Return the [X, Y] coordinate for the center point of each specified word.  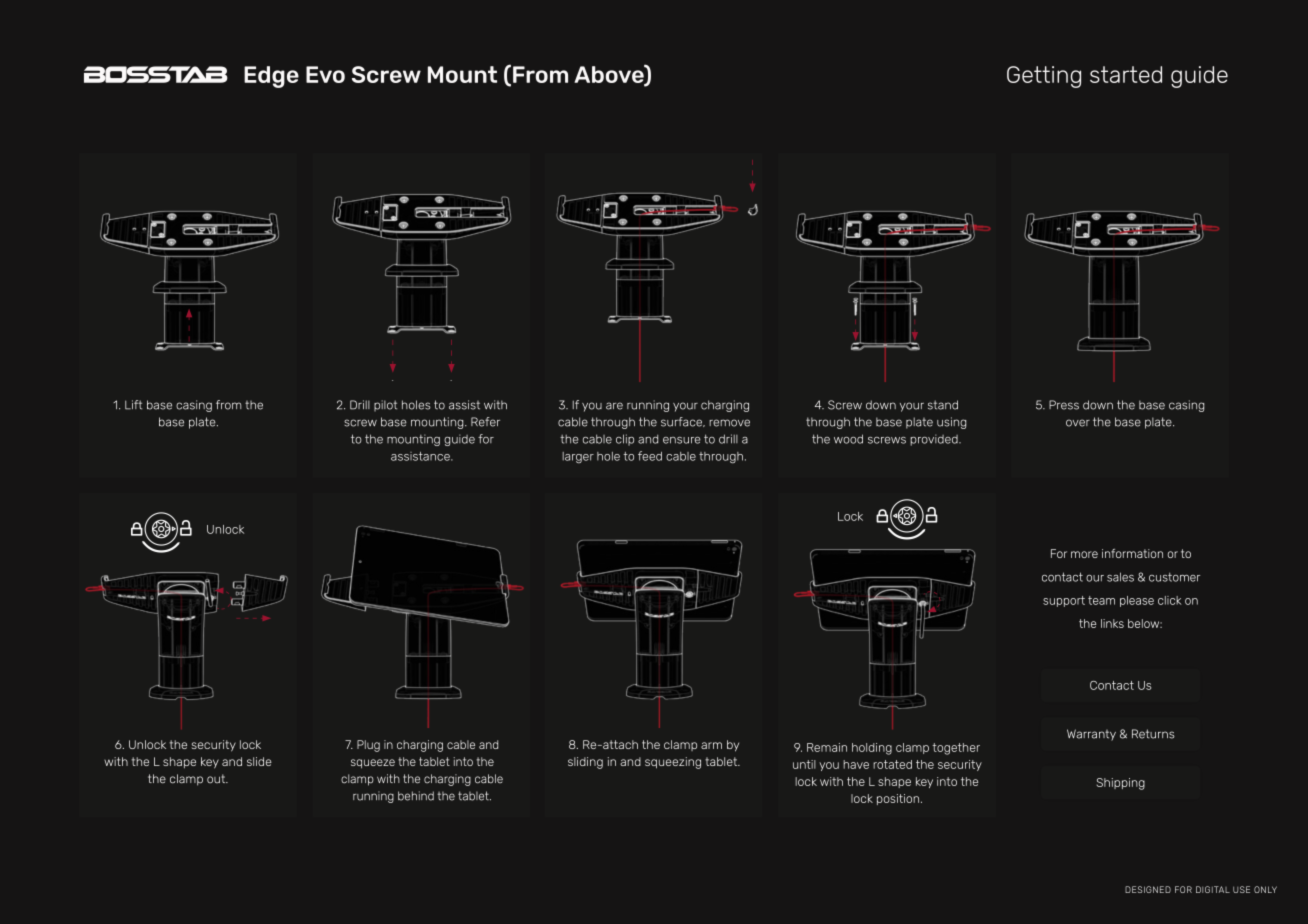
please [1137, 601]
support [1064, 601]
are [614, 406]
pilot [385, 406]
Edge [271, 77]
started [1126, 74]
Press [1064, 405]
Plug [368, 746]
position [899, 799]
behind [416, 796]
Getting [1044, 77]
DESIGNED [1148, 889]
